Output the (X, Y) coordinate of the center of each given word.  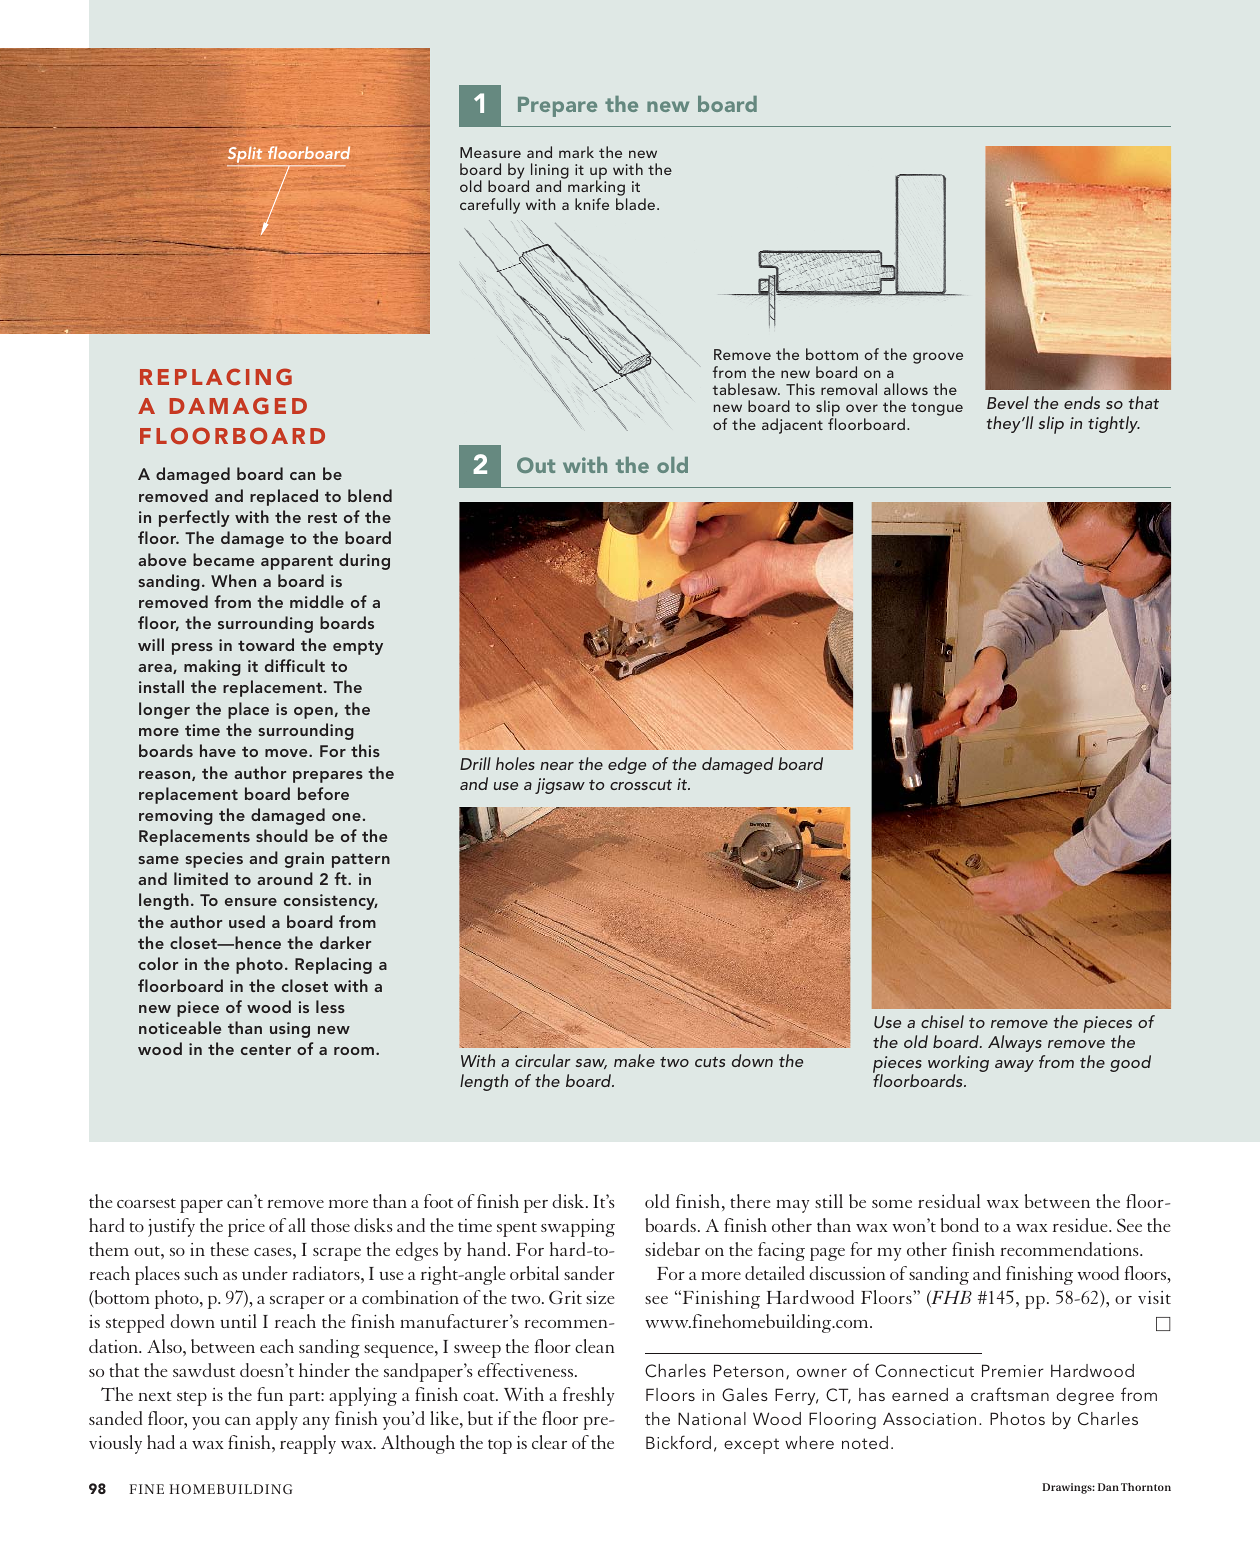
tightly (1114, 424)
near (557, 766)
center (266, 1049)
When (233, 580)
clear (549, 1442)
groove (938, 358)
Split (244, 155)
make (634, 1060)
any (316, 1423)
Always (1015, 1043)
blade (637, 204)
